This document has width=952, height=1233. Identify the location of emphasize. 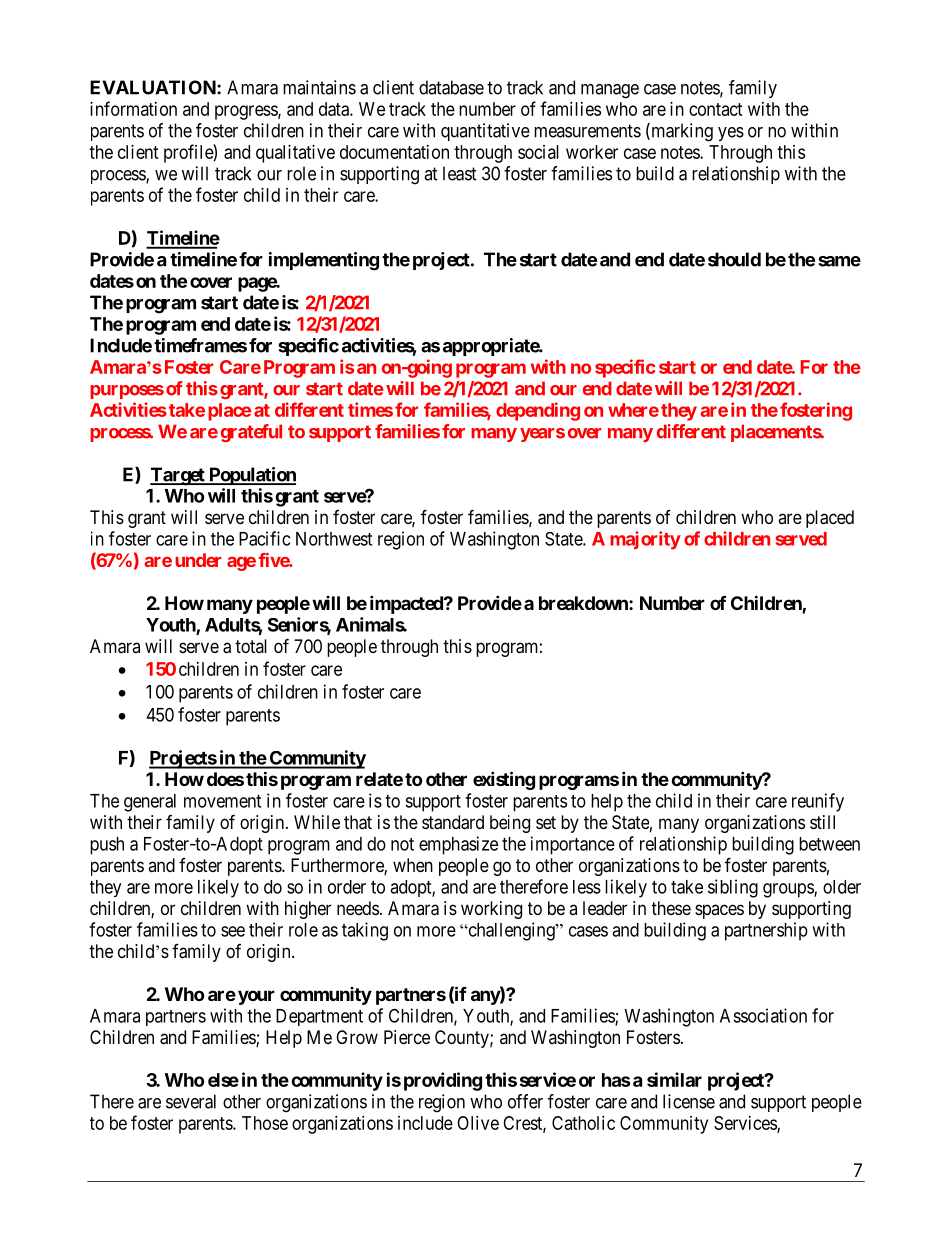
(458, 845).
